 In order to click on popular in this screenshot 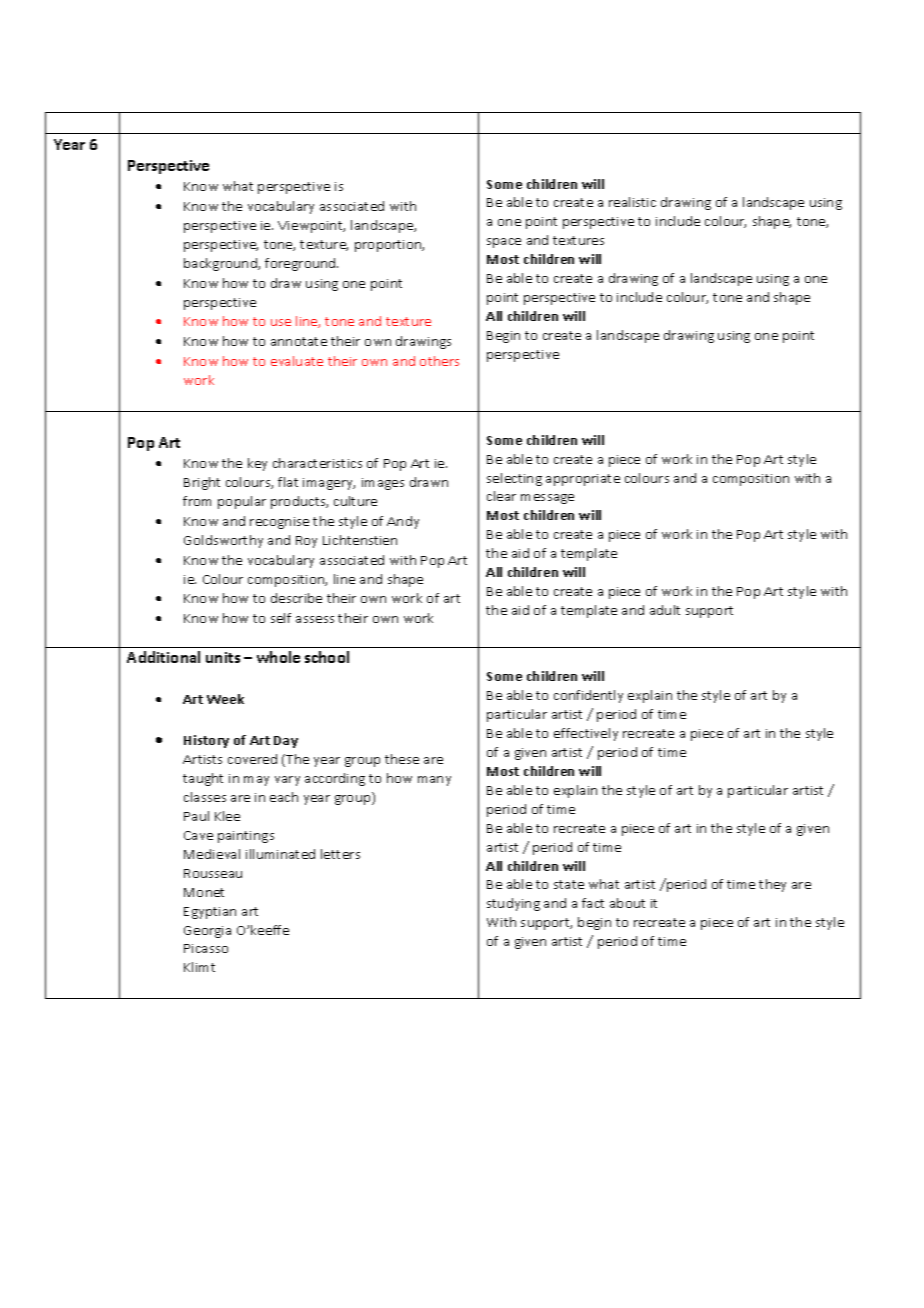, I will do `click(242, 502)`.
